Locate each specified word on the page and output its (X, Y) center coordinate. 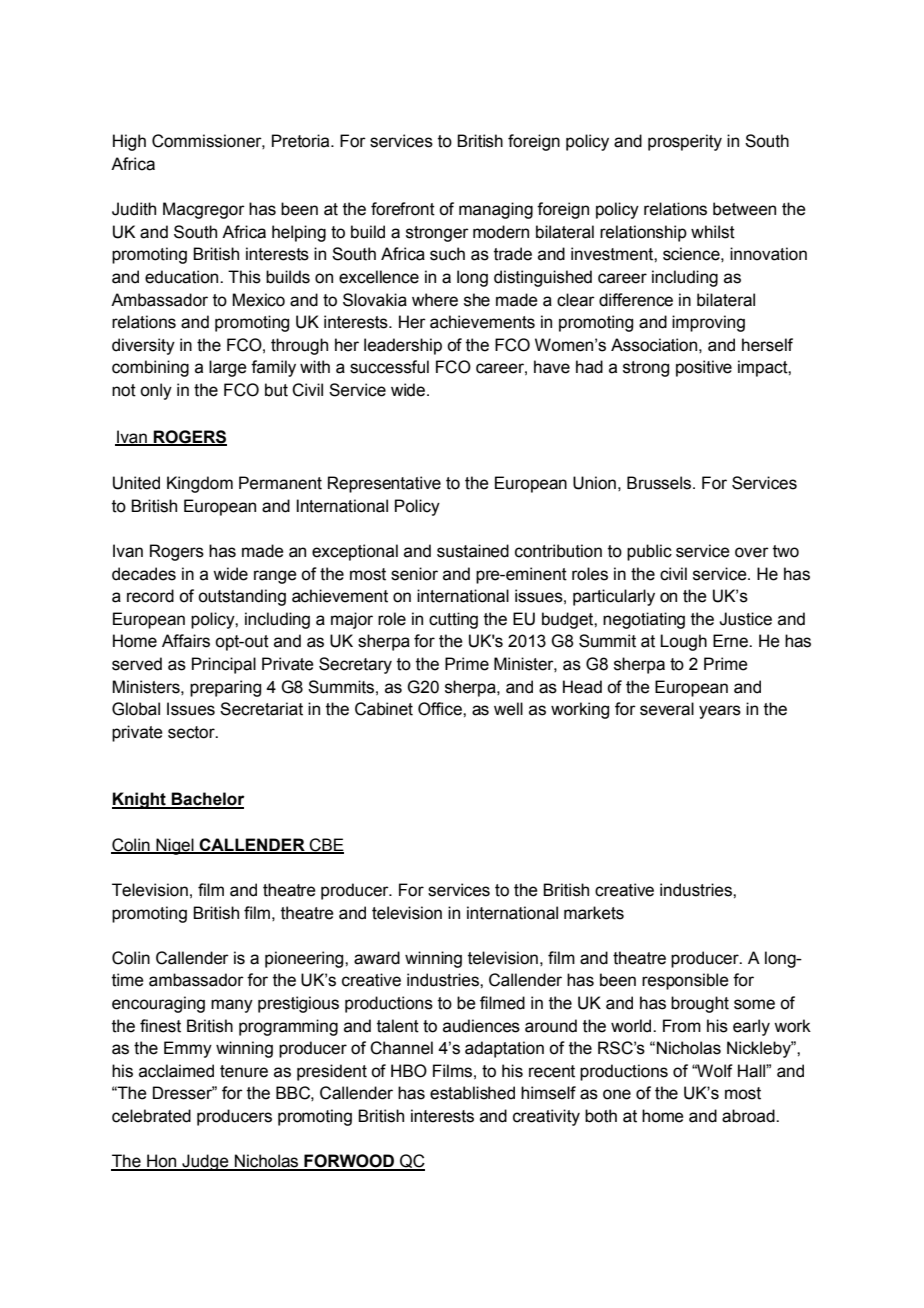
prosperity (685, 142)
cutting (453, 620)
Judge (205, 1162)
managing (496, 210)
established (472, 1093)
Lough (683, 642)
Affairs (186, 641)
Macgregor (204, 210)
